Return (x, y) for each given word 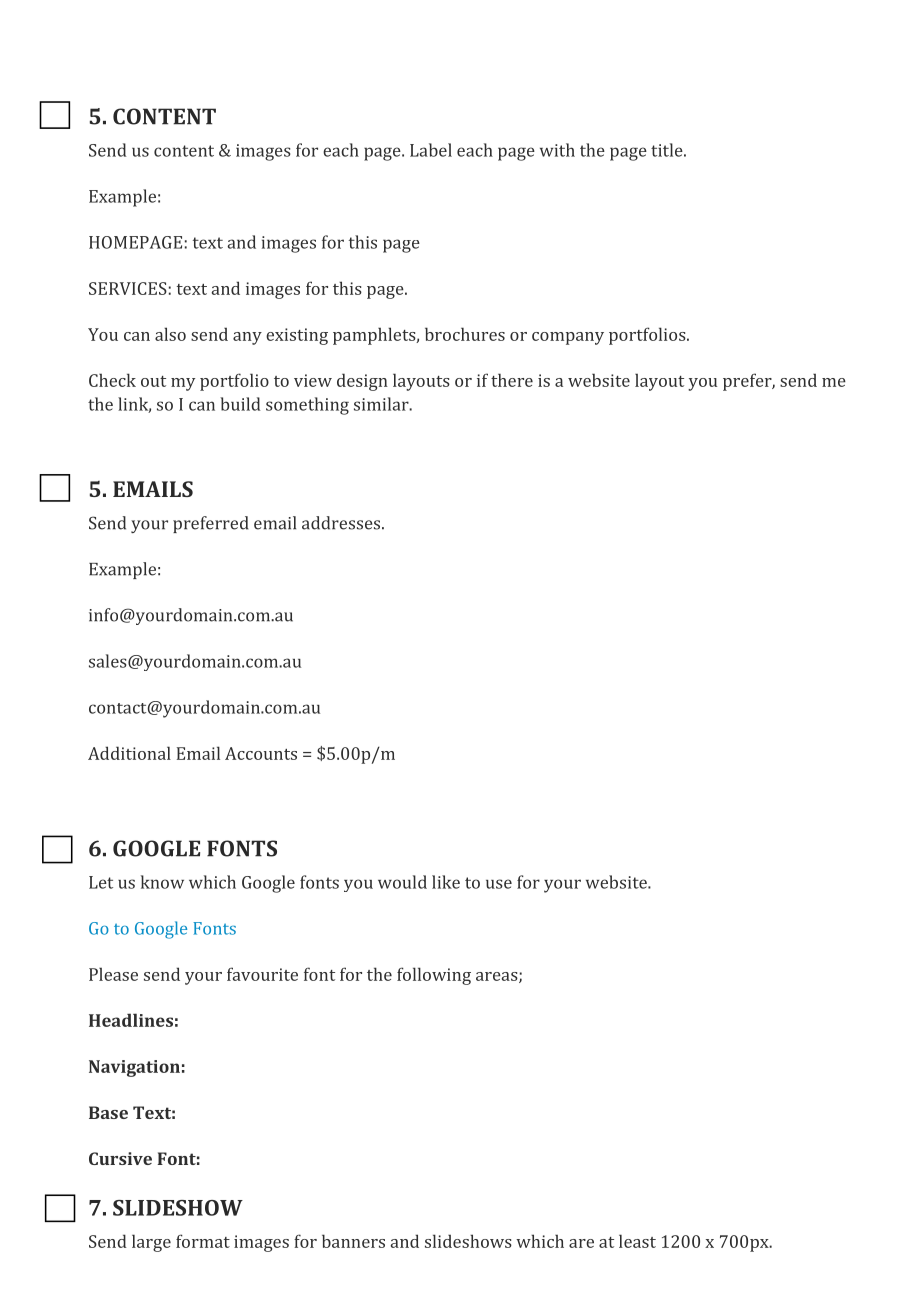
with (557, 150)
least (637, 1241)
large (151, 1243)
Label (431, 150)
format (203, 1241)
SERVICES (128, 288)
